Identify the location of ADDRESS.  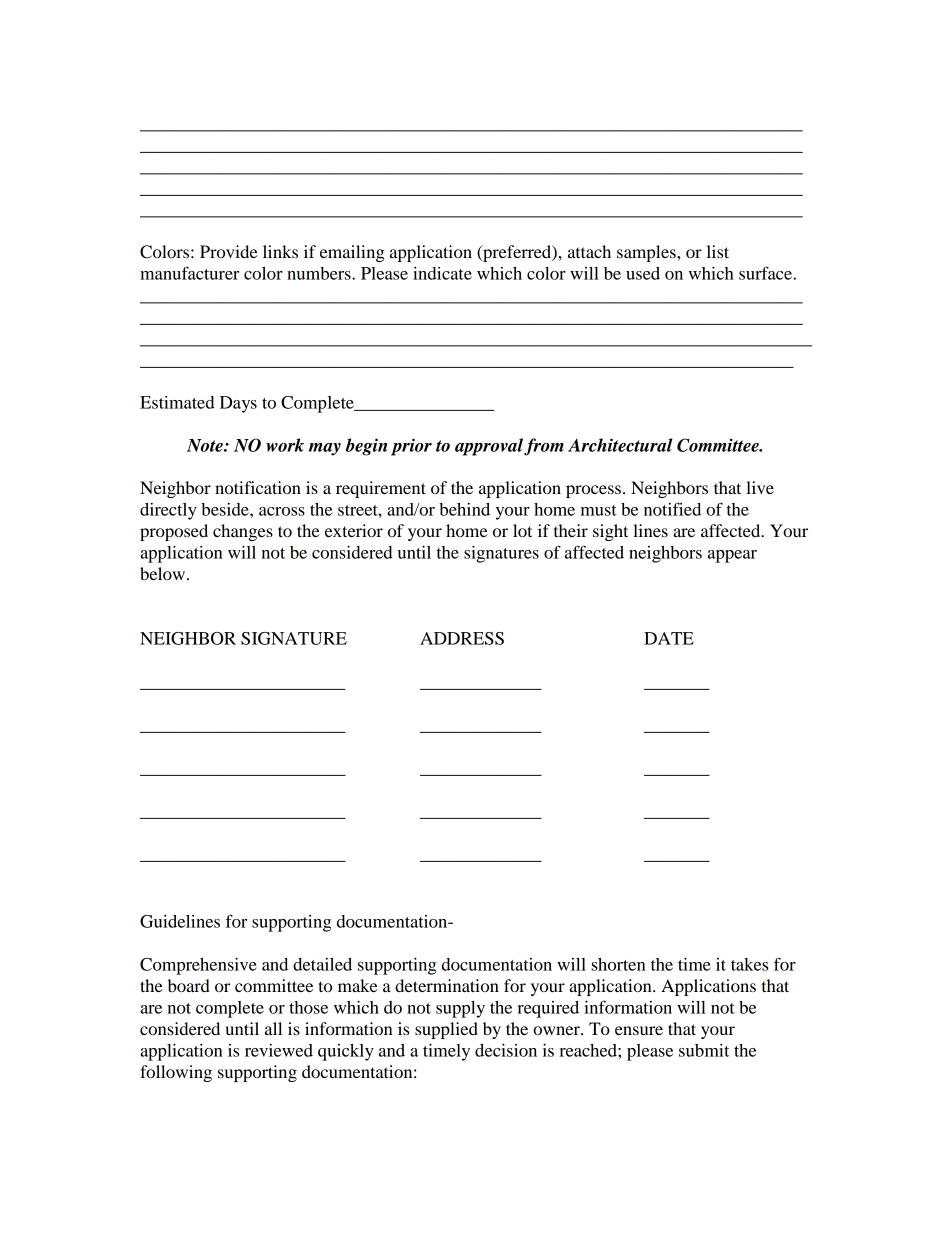
(462, 638).
